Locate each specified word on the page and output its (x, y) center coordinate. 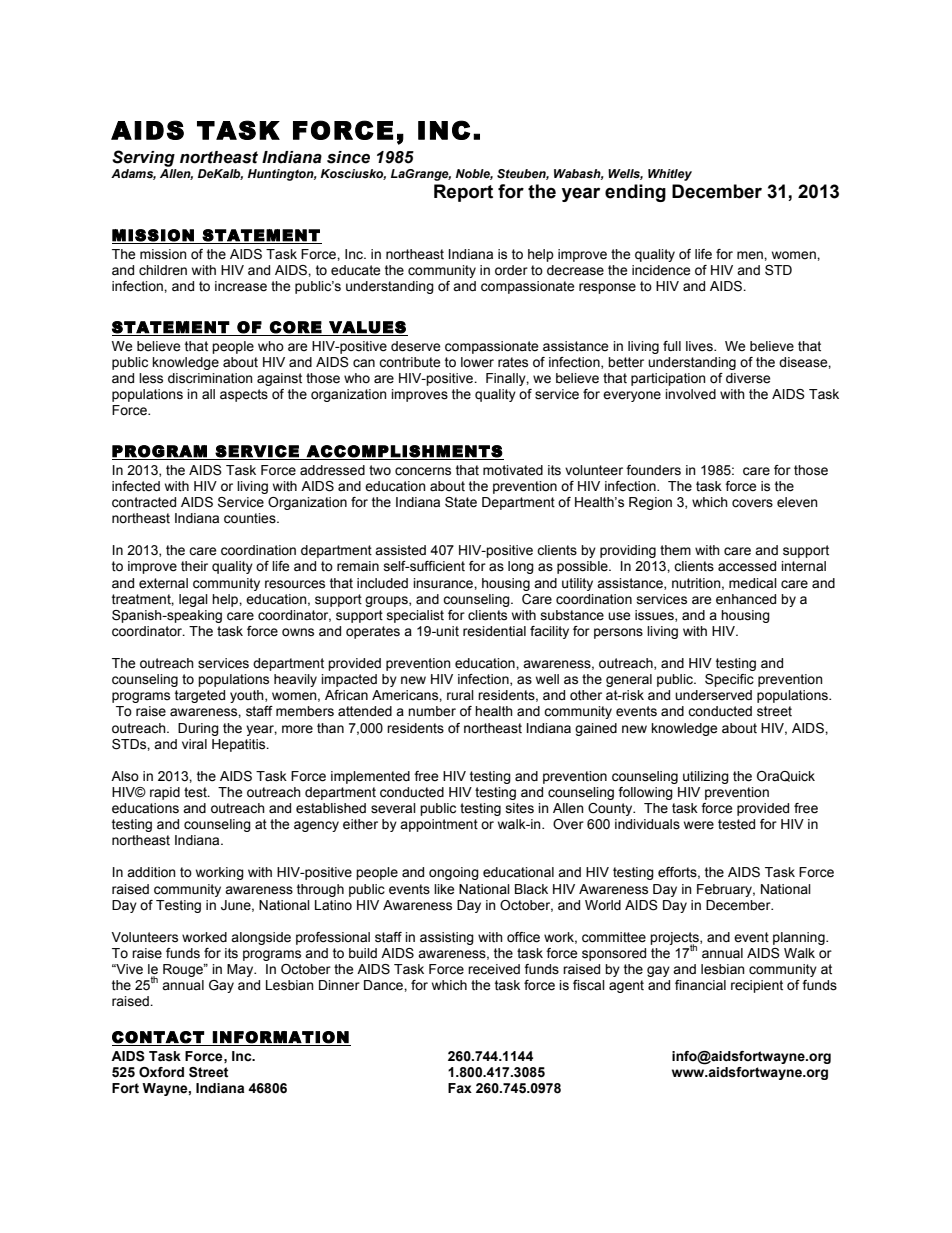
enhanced (746, 599)
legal (193, 600)
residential (494, 631)
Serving (143, 158)
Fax (460, 1088)
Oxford (161, 1072)
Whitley (670, 175)
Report (463, 193)
